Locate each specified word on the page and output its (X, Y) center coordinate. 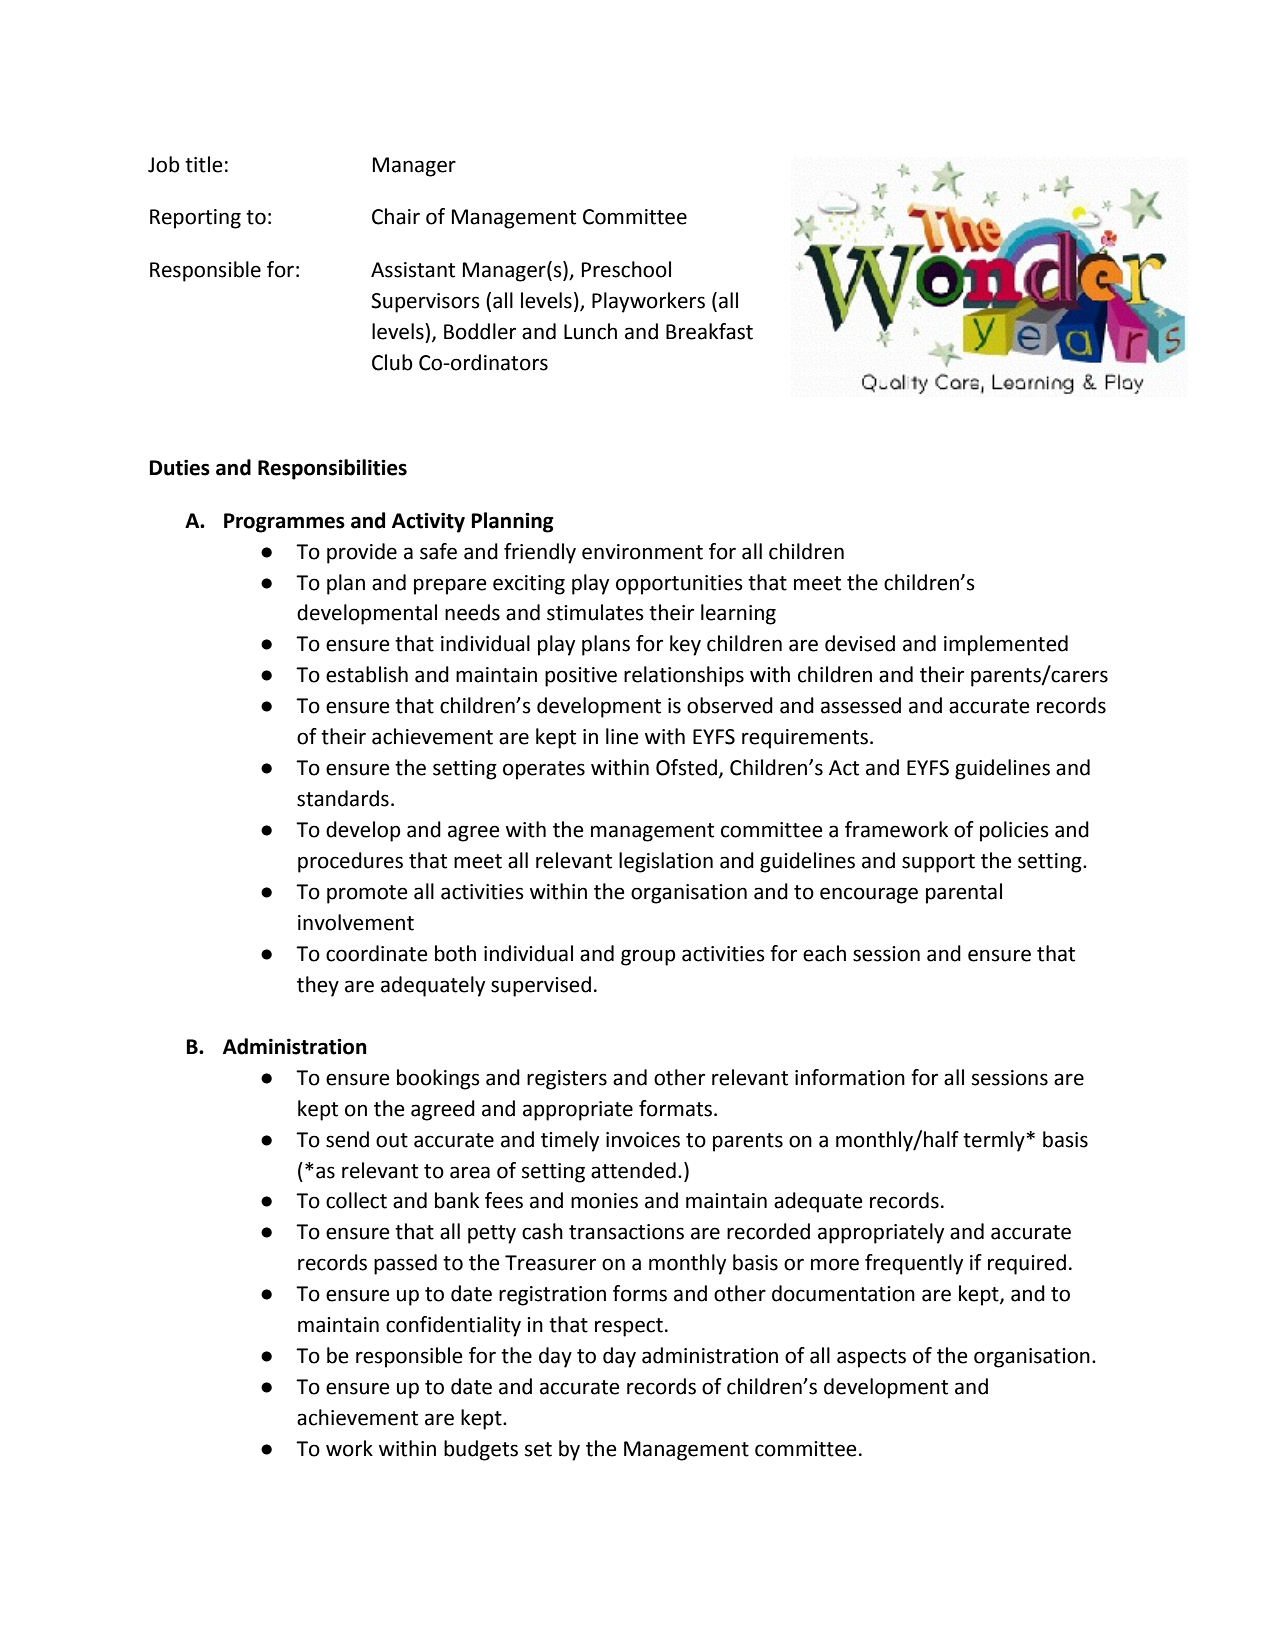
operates (544, 770)
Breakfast (709, 331)
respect (629, 1327)
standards (343, 798)
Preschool (626, 269)
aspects (871, 1358)
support (938, 863)
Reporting (195, 219)
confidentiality (453, 1326)
